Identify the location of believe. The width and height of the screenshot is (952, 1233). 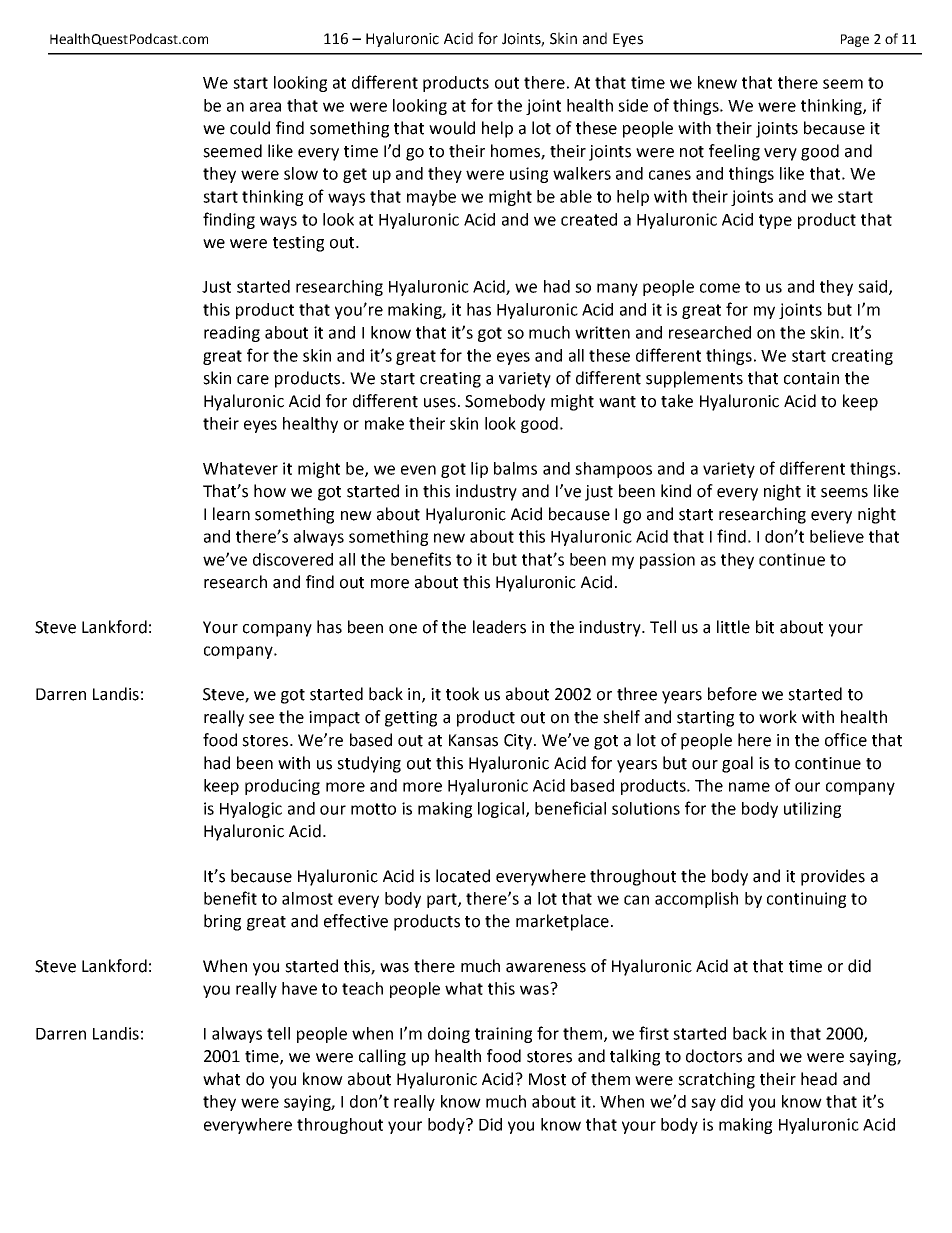
(837, 536).
